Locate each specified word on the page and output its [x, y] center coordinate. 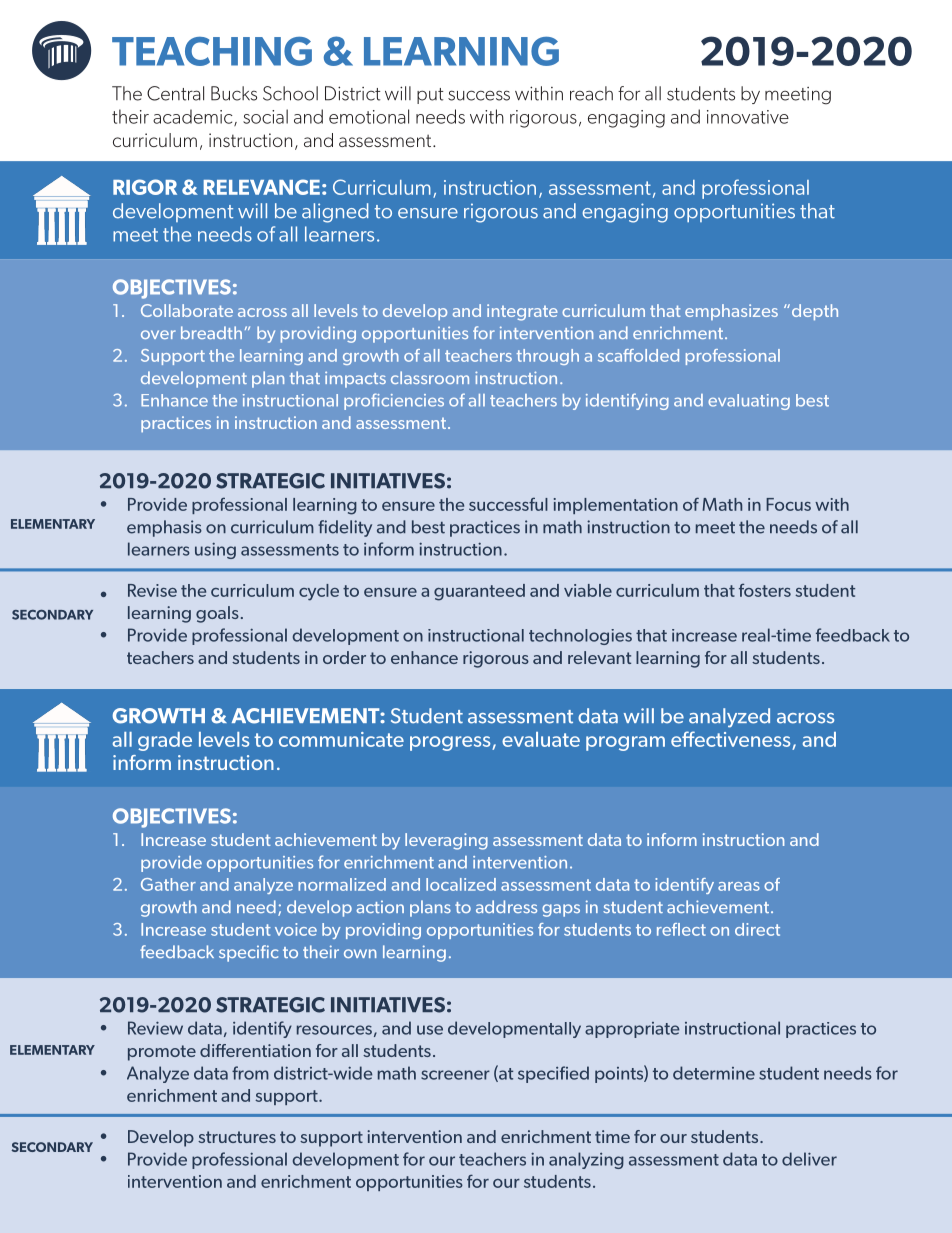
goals [217, 614]
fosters [765, 590]
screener [455, 1075]
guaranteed [479, 592]
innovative [748, 117]
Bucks [234, 93]
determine [714, 1073]
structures [237, 1137]
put [430, 96]
